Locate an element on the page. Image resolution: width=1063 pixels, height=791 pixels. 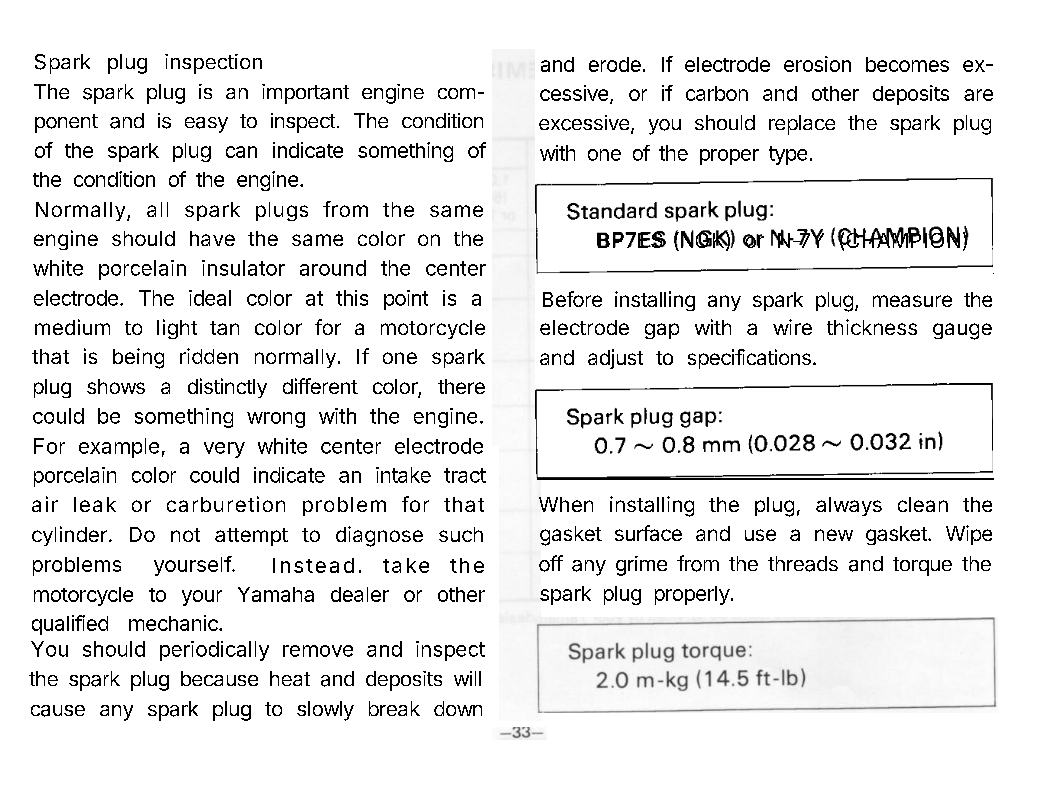
such is located at coordinates (461, 534).
